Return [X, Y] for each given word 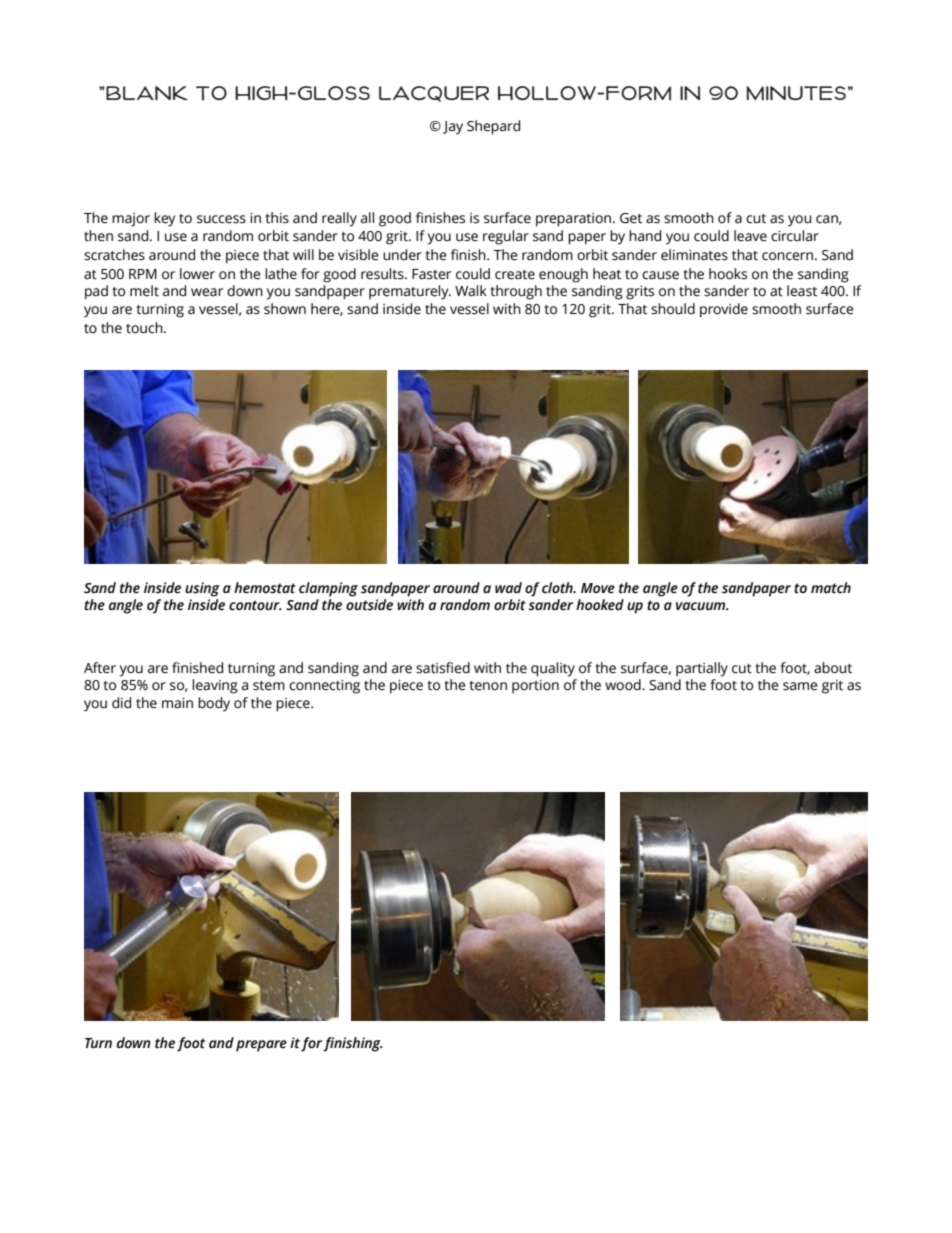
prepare [261, 1046]
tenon [488, 686]
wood [624, 685]
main [177, 703]
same [800, 686]
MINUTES [796, 93]
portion [535, 687]
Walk [471, 290]
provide [724, 310]
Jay [453, 128]
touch [145, 328]
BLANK [146, 93]
